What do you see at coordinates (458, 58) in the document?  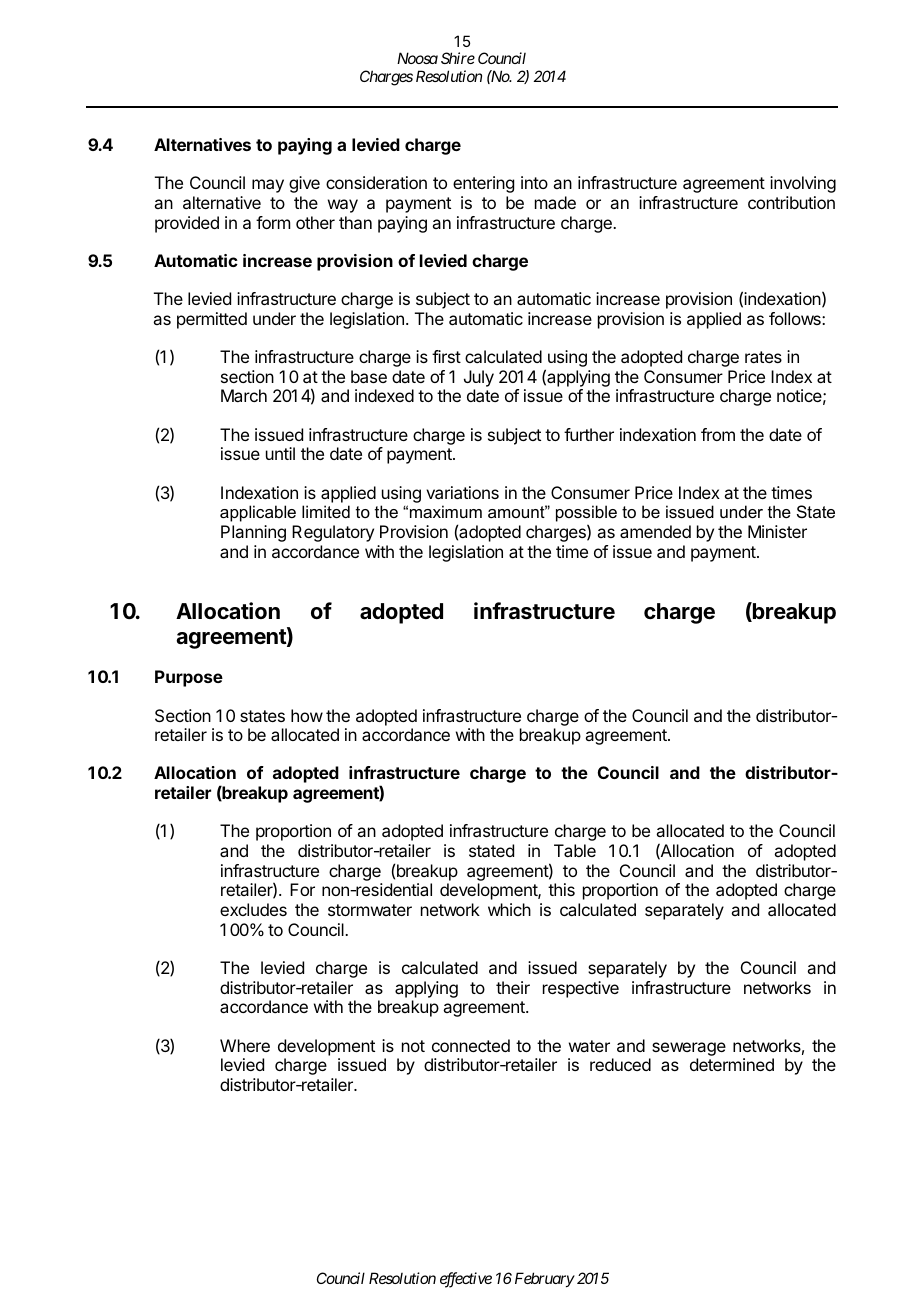 I see `Shire` at bounding box center [458, 58].
